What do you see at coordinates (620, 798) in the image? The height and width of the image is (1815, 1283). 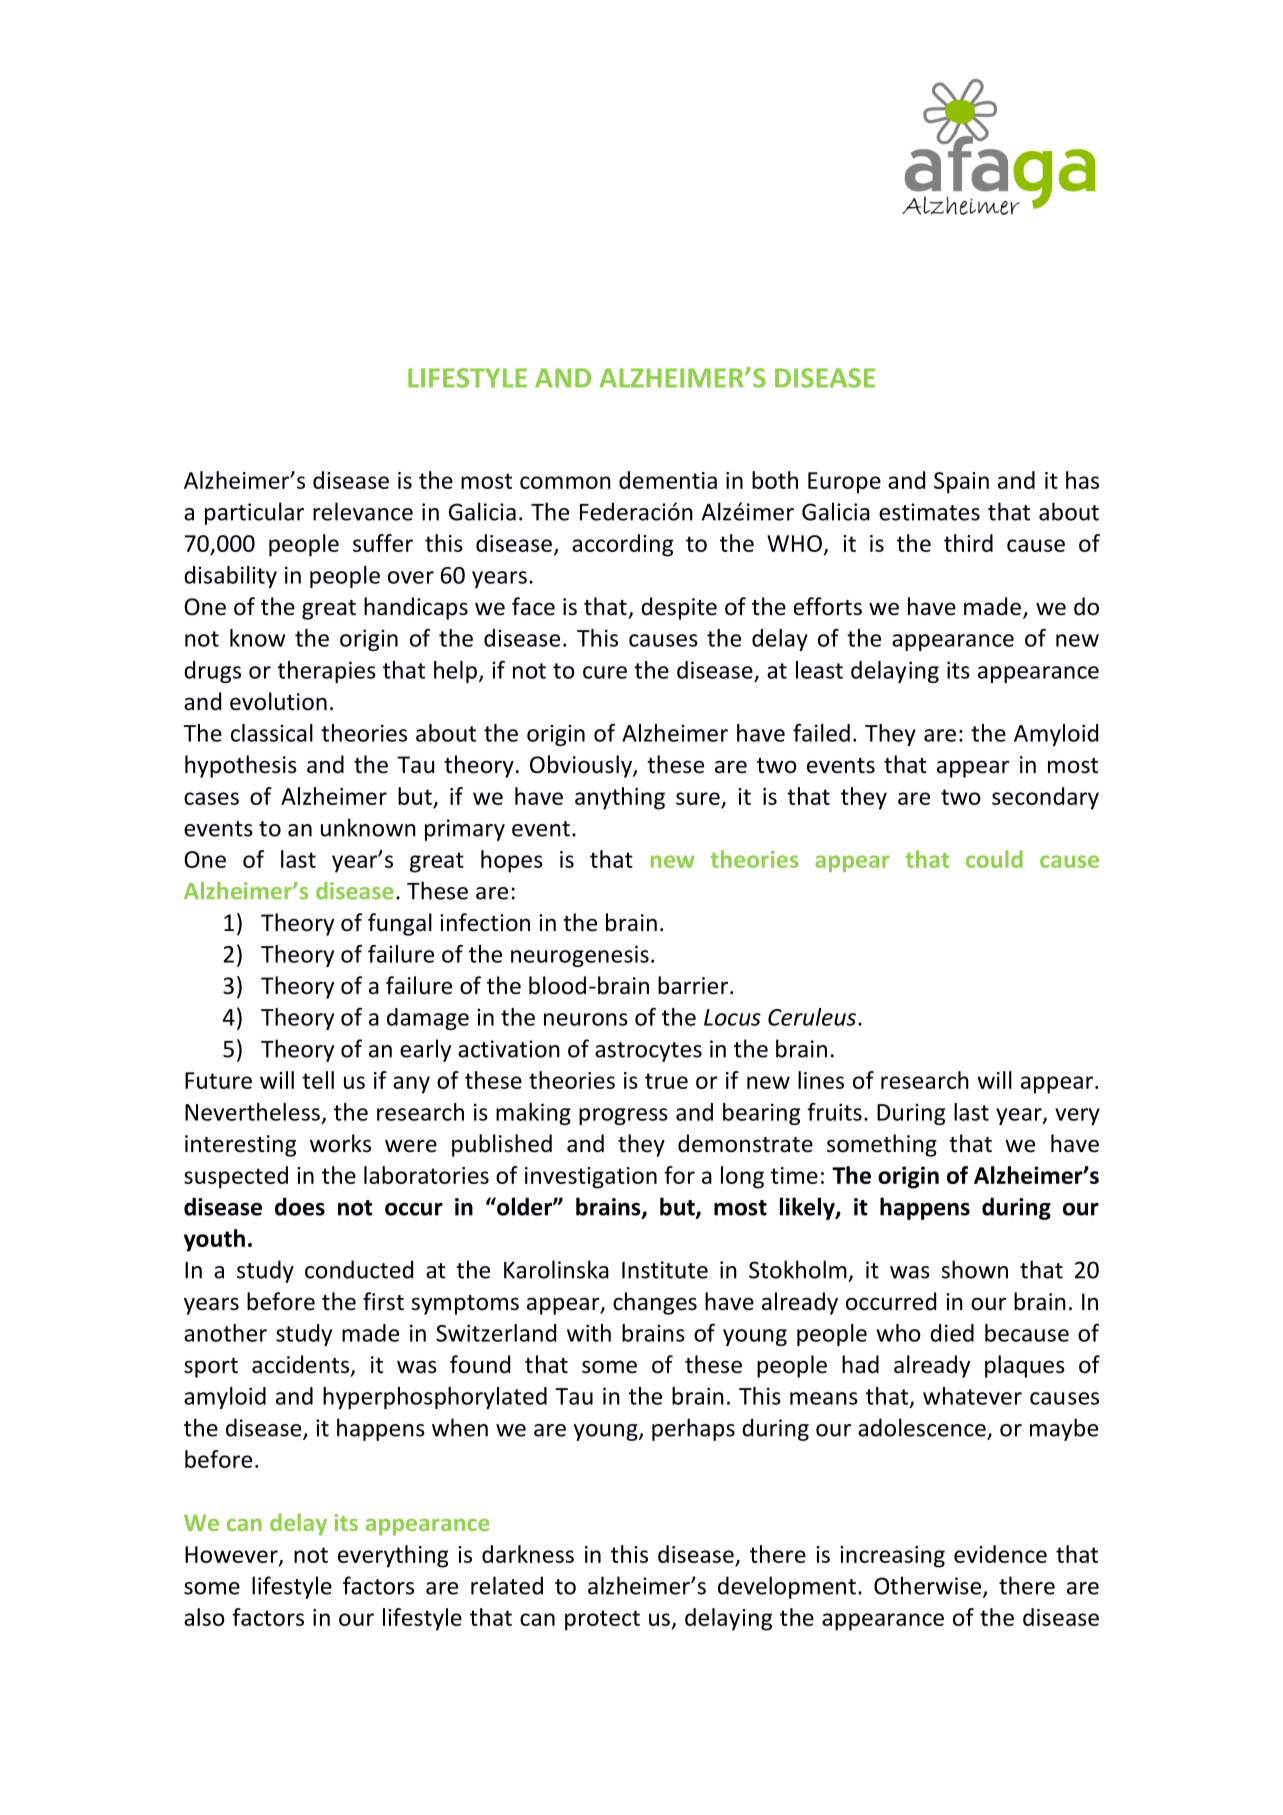 I see `anything` at bounding box center [620, 798].
